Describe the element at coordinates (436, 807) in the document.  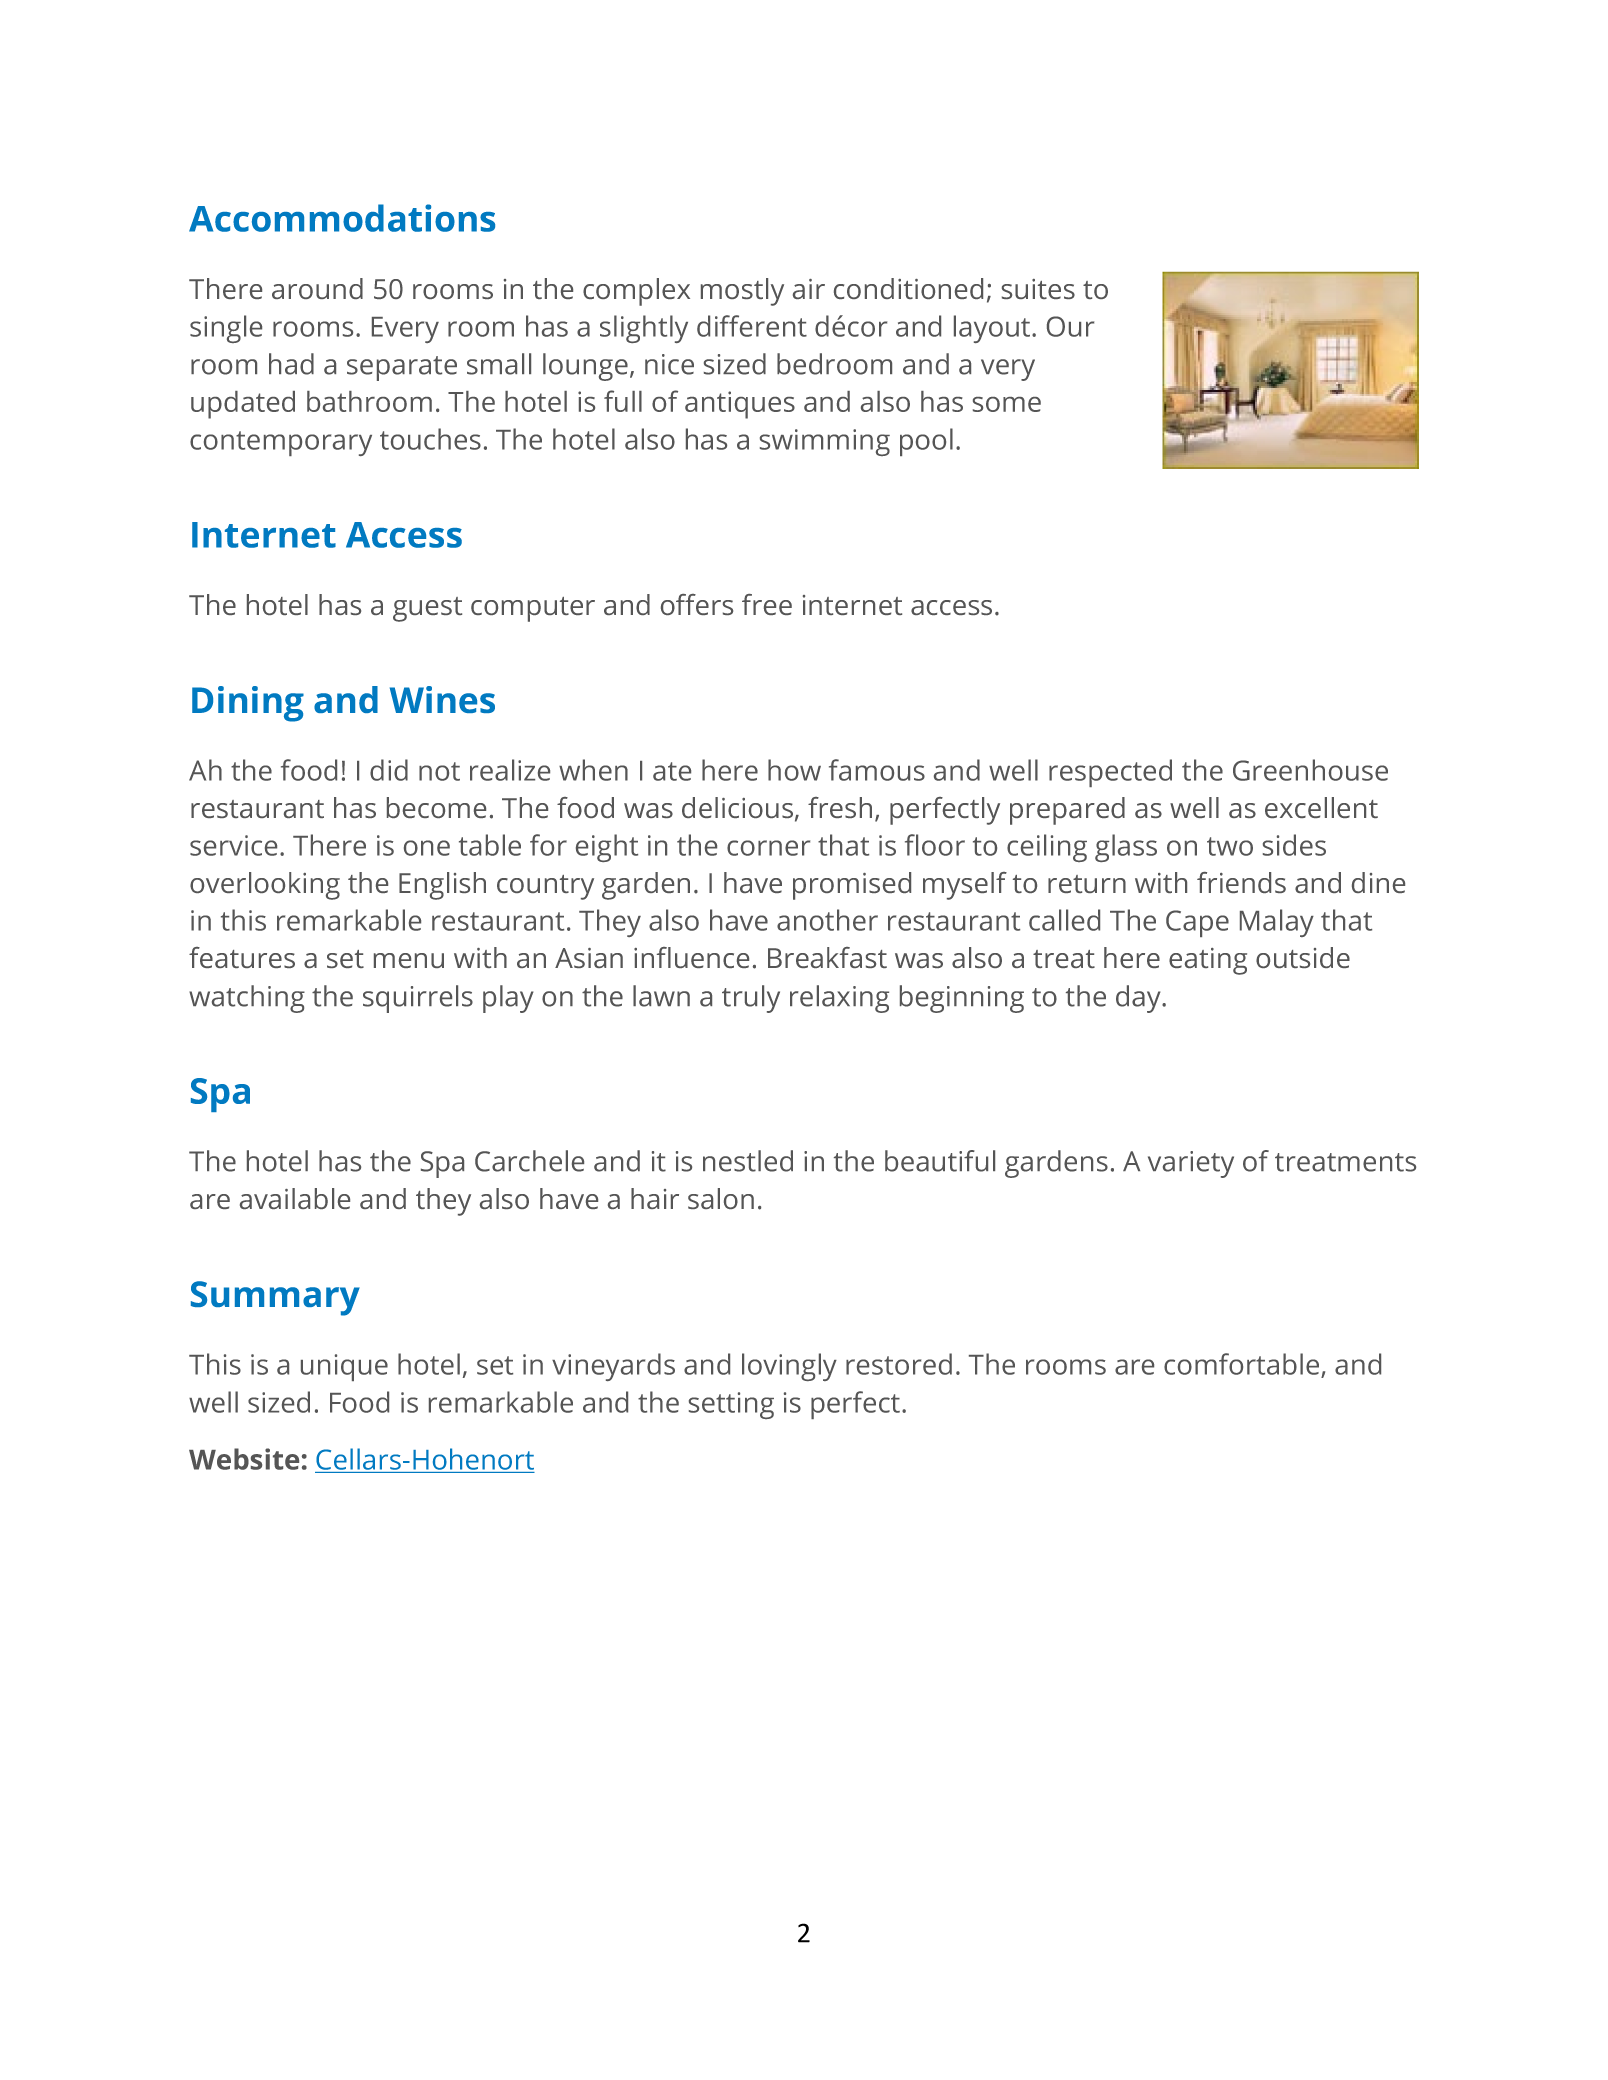
I see `become` at that location.
